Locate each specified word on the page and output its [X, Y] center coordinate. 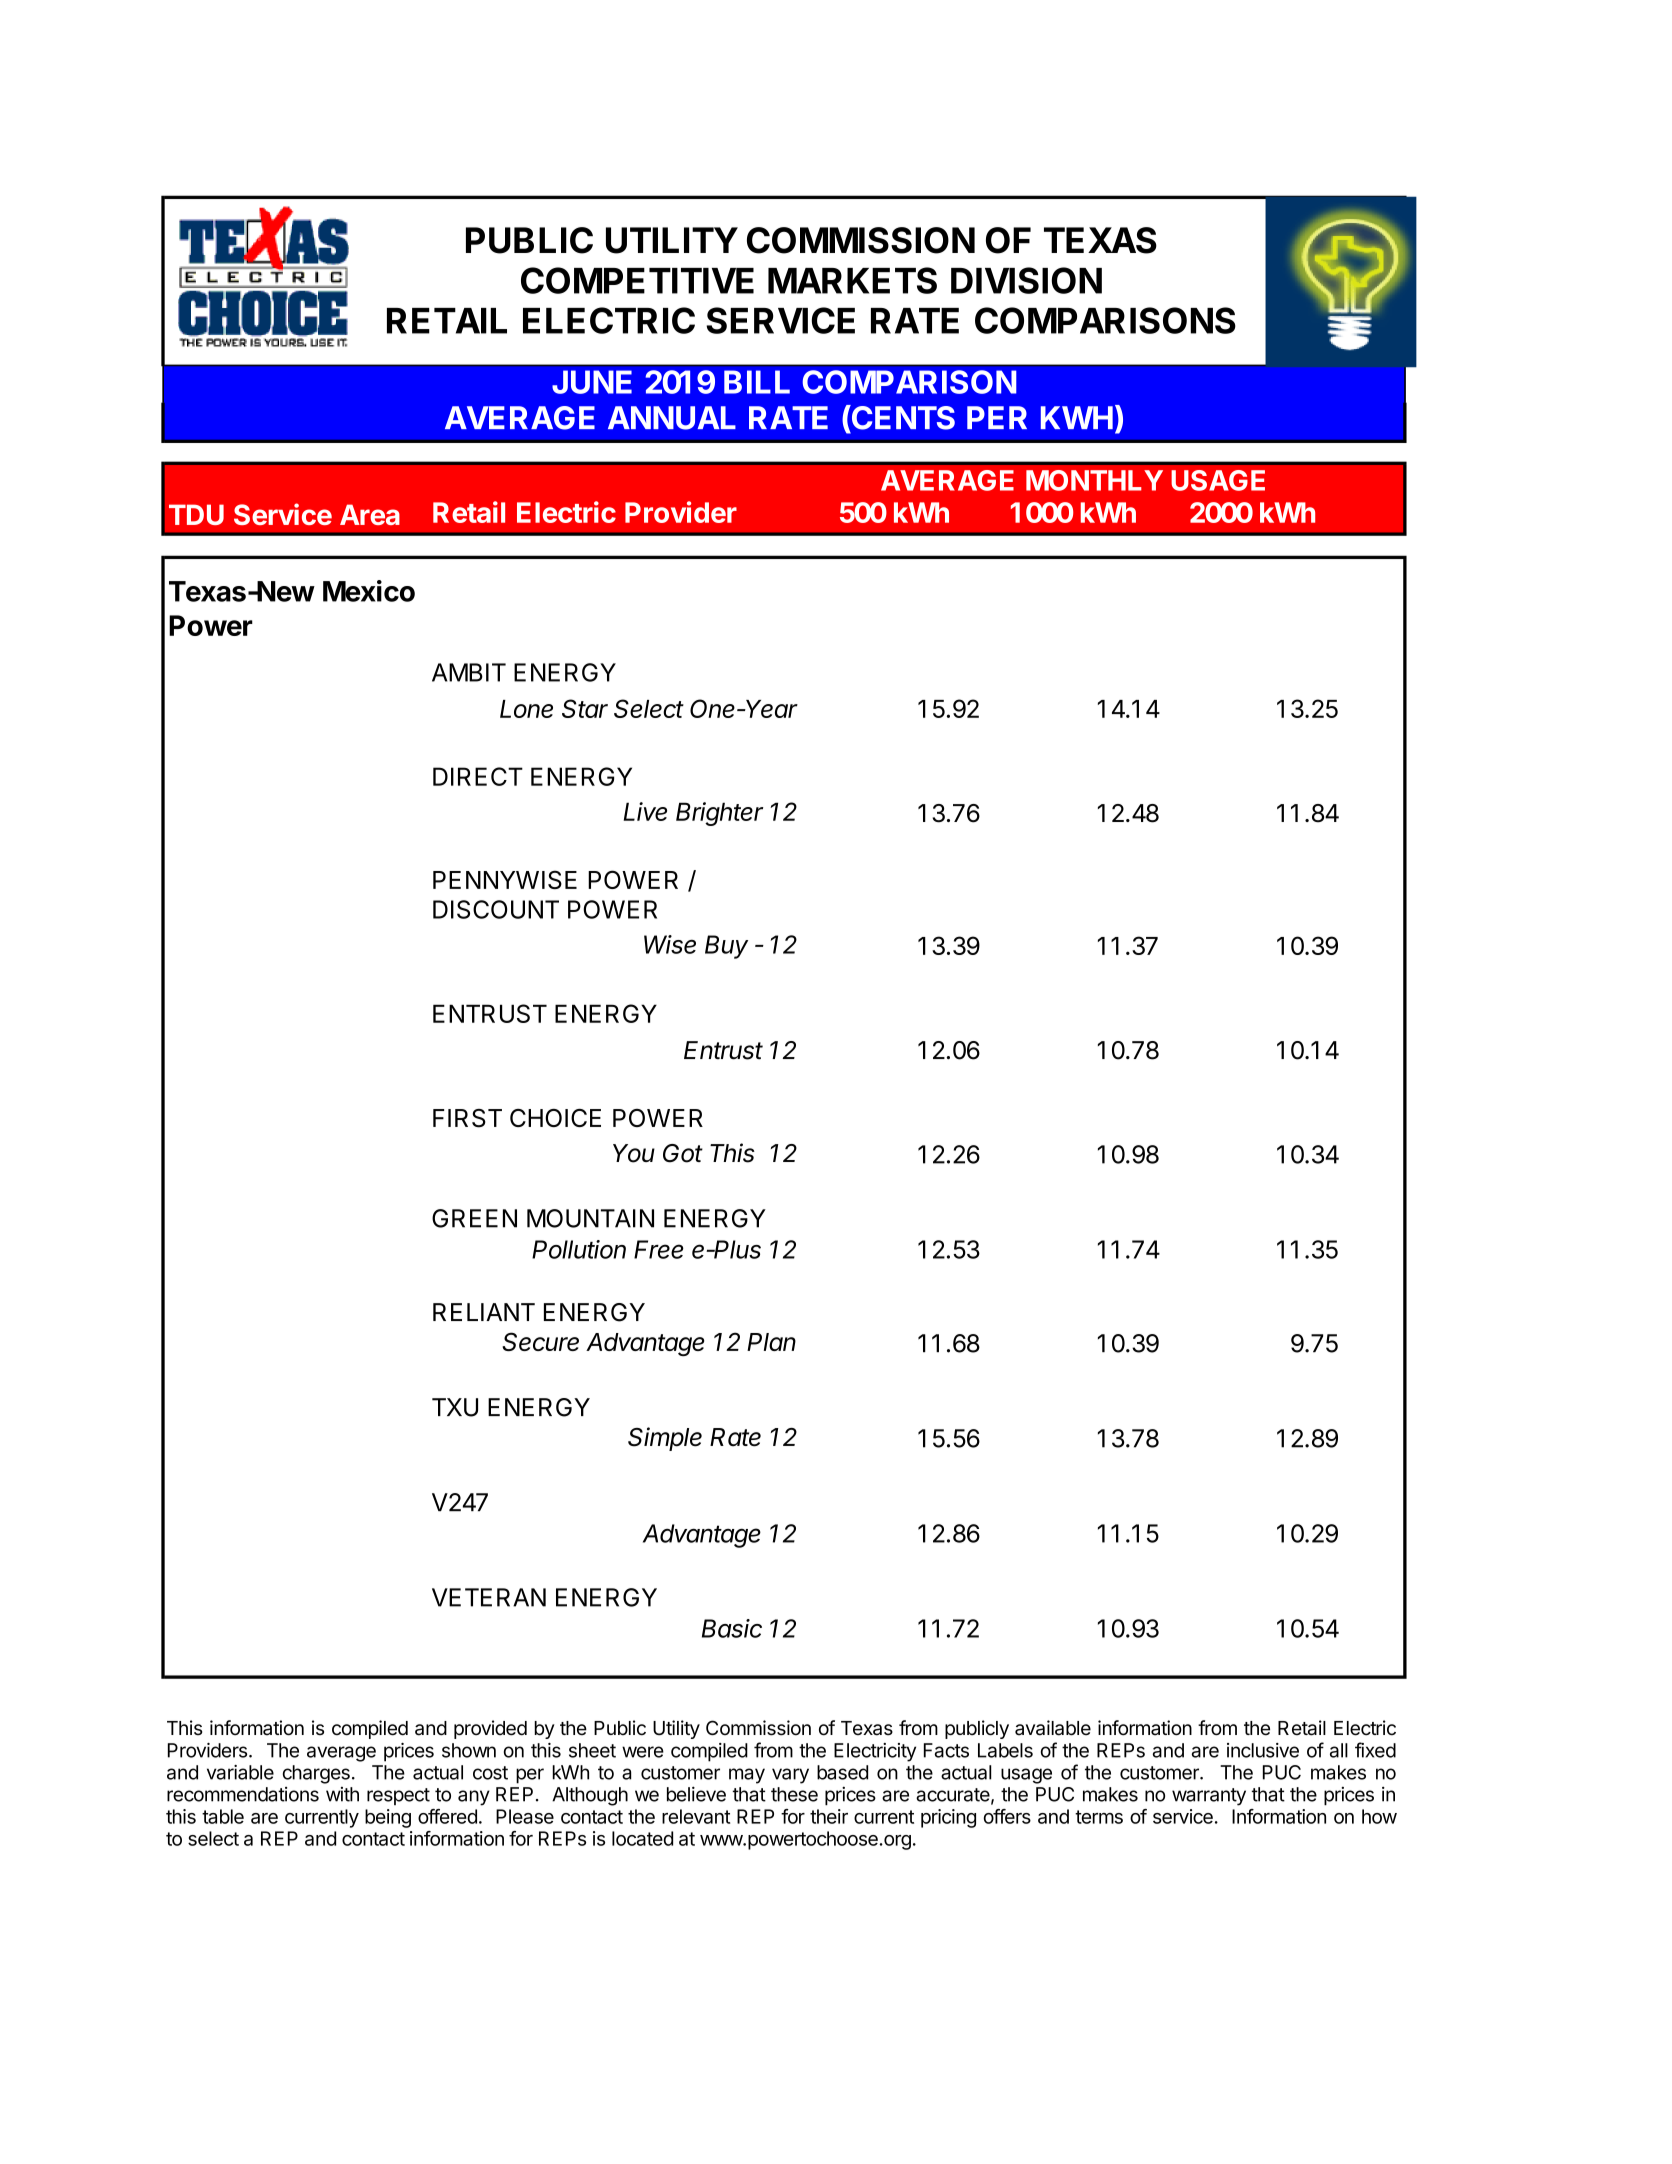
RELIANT [484, 1312]
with [342, 1794]
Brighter [719, 814]
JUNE [592, 382]
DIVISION [1026, 280]
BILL [757, 382]
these [794, 1794]
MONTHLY [1094, 480]
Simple [665, 1439]
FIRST [467, 1118]
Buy [726, 947]
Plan [771, 1342]
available [1053, 1728]
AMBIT [469, 672]
